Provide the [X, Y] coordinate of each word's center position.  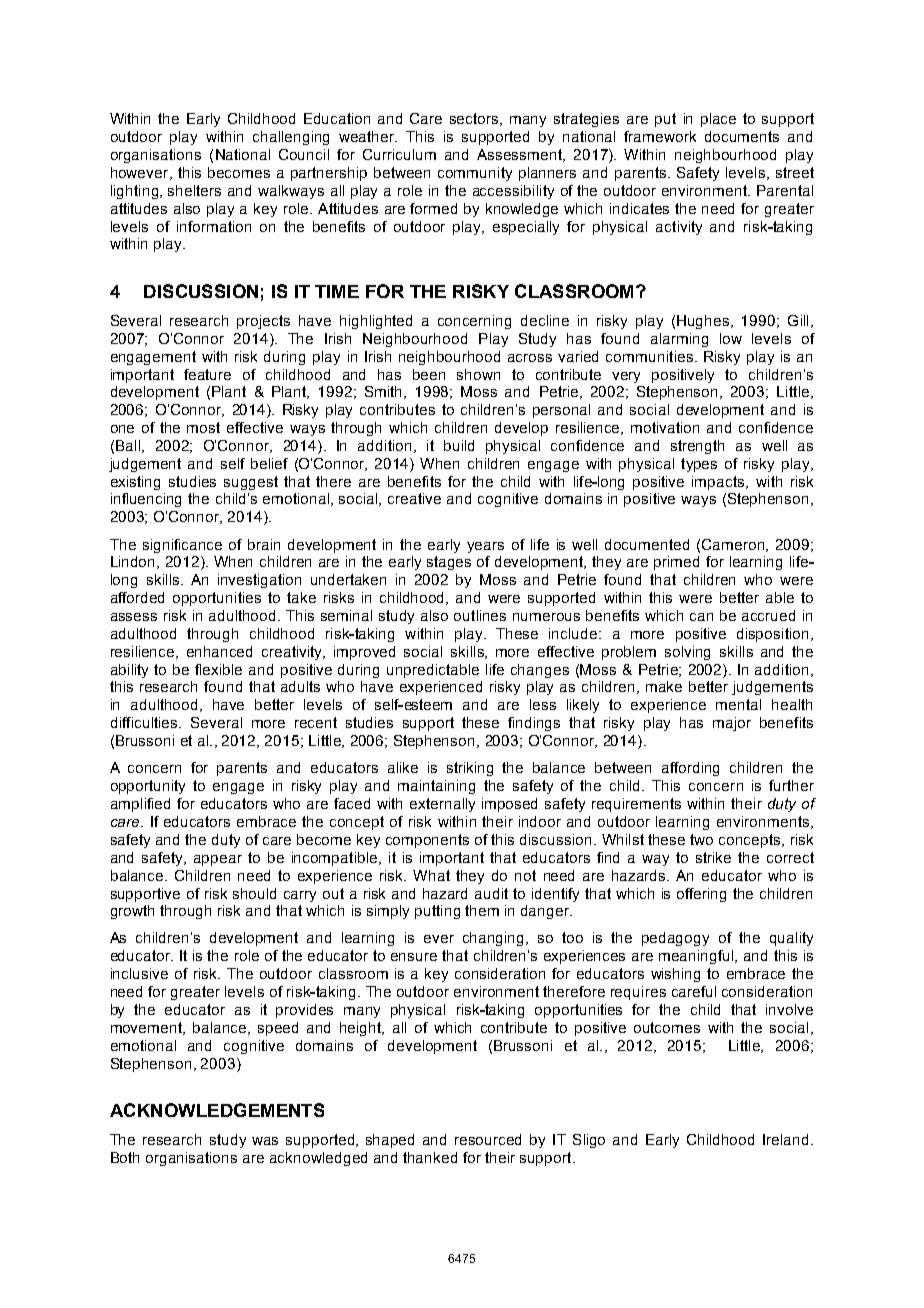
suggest [251, 483]
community [475, 174]
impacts [719, 483]
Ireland [785, 1139]
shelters [194, 190]
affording [690, 769]
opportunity [148, 787]
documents [742, 136]
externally [442, 805]
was [265, 1141]
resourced [488, 1139]
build [459, 445]
